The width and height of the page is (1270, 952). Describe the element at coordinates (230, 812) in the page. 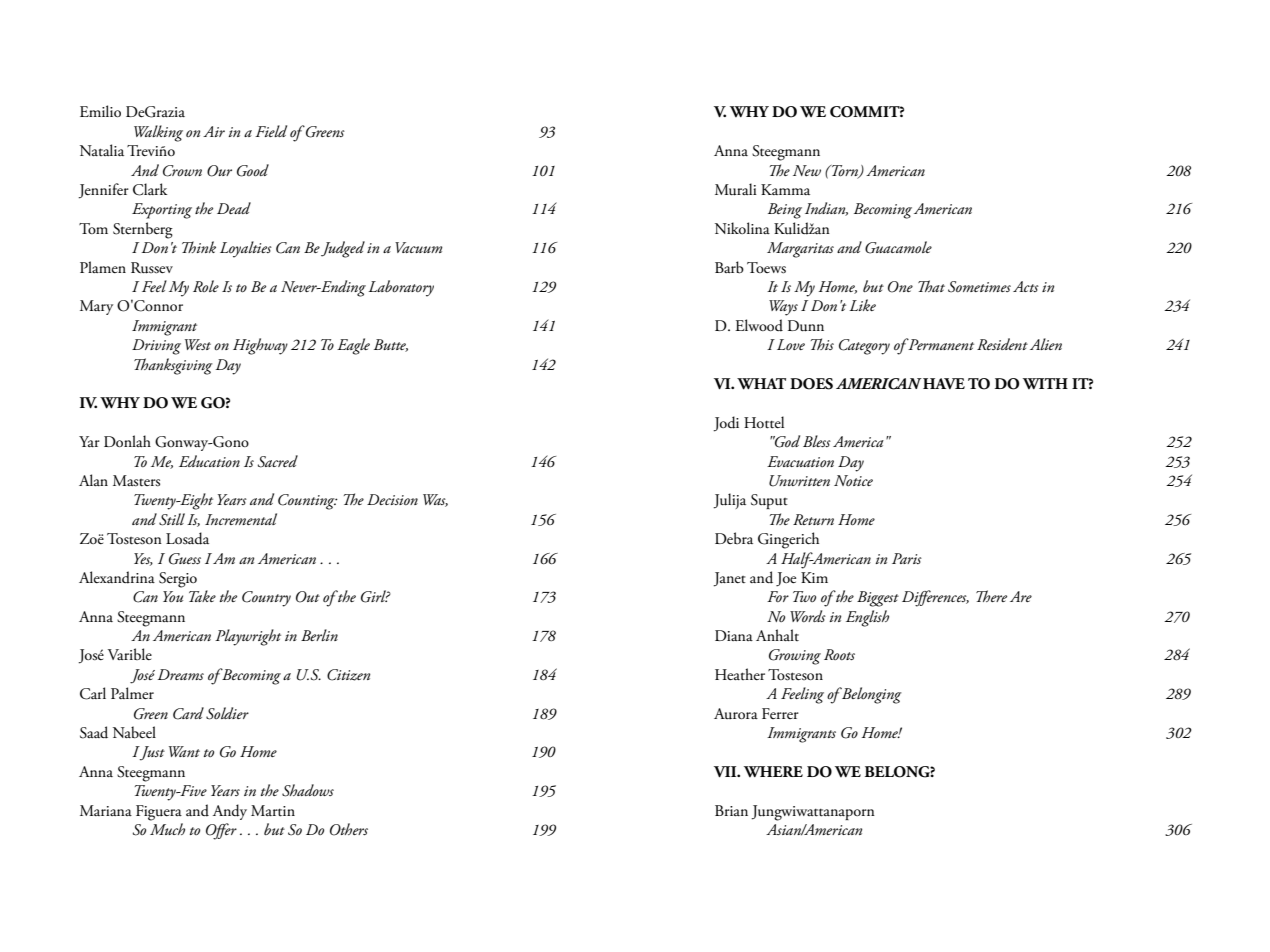

I see `Andy` at that location.
